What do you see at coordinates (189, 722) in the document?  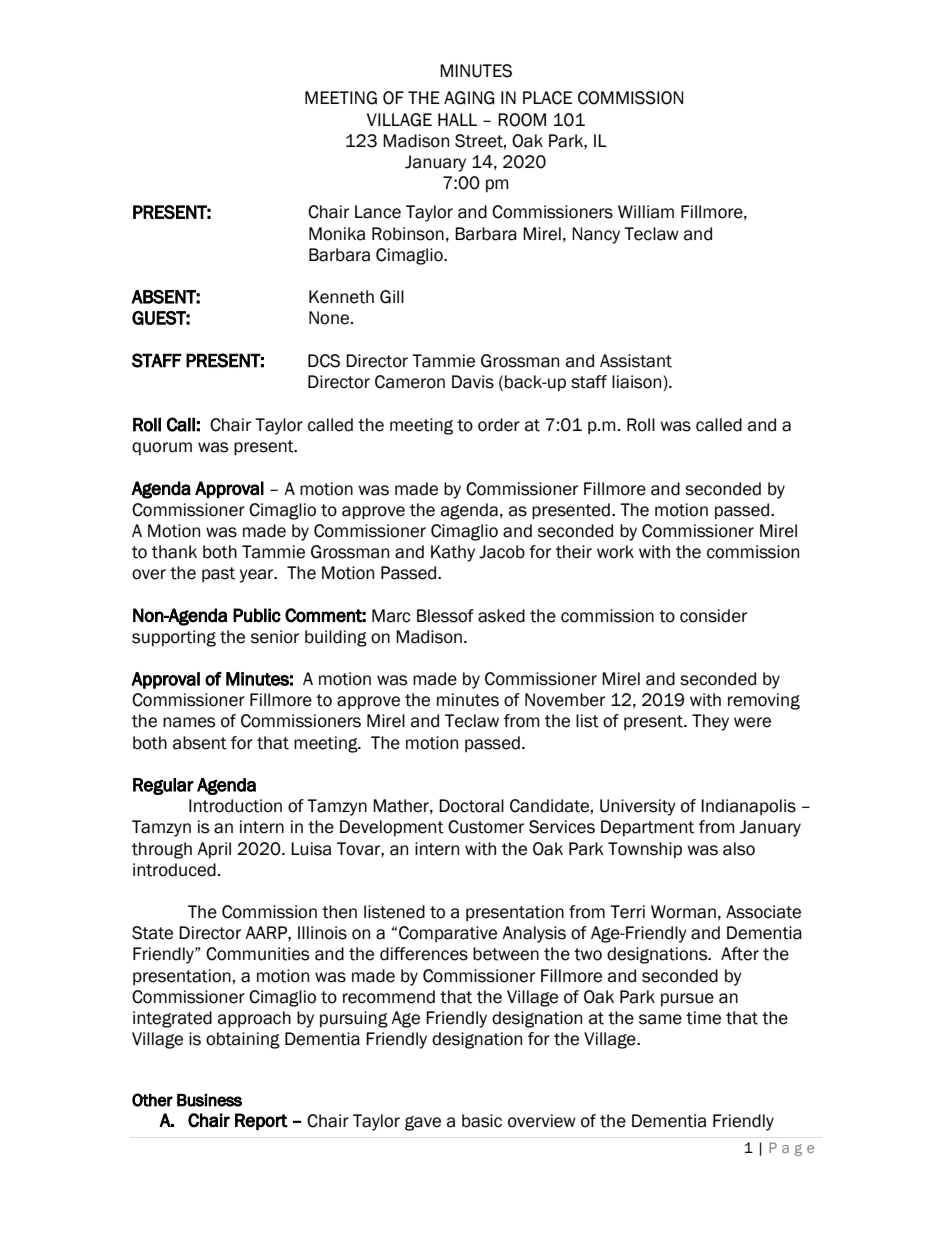 I see `names` at bounding box center [189, 722].
